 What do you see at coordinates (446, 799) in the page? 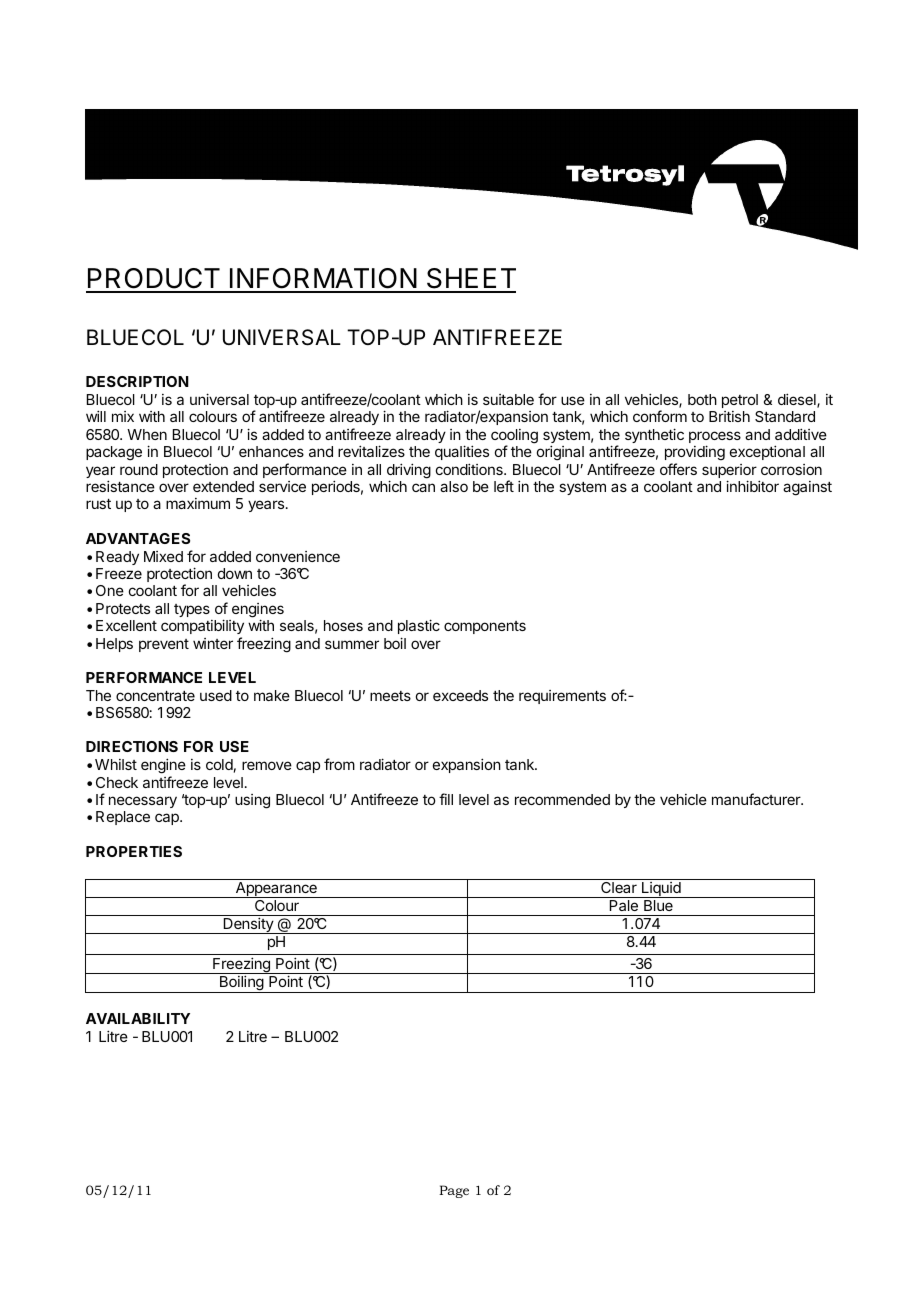
I see `fill` at bounding box center [446, 799].
